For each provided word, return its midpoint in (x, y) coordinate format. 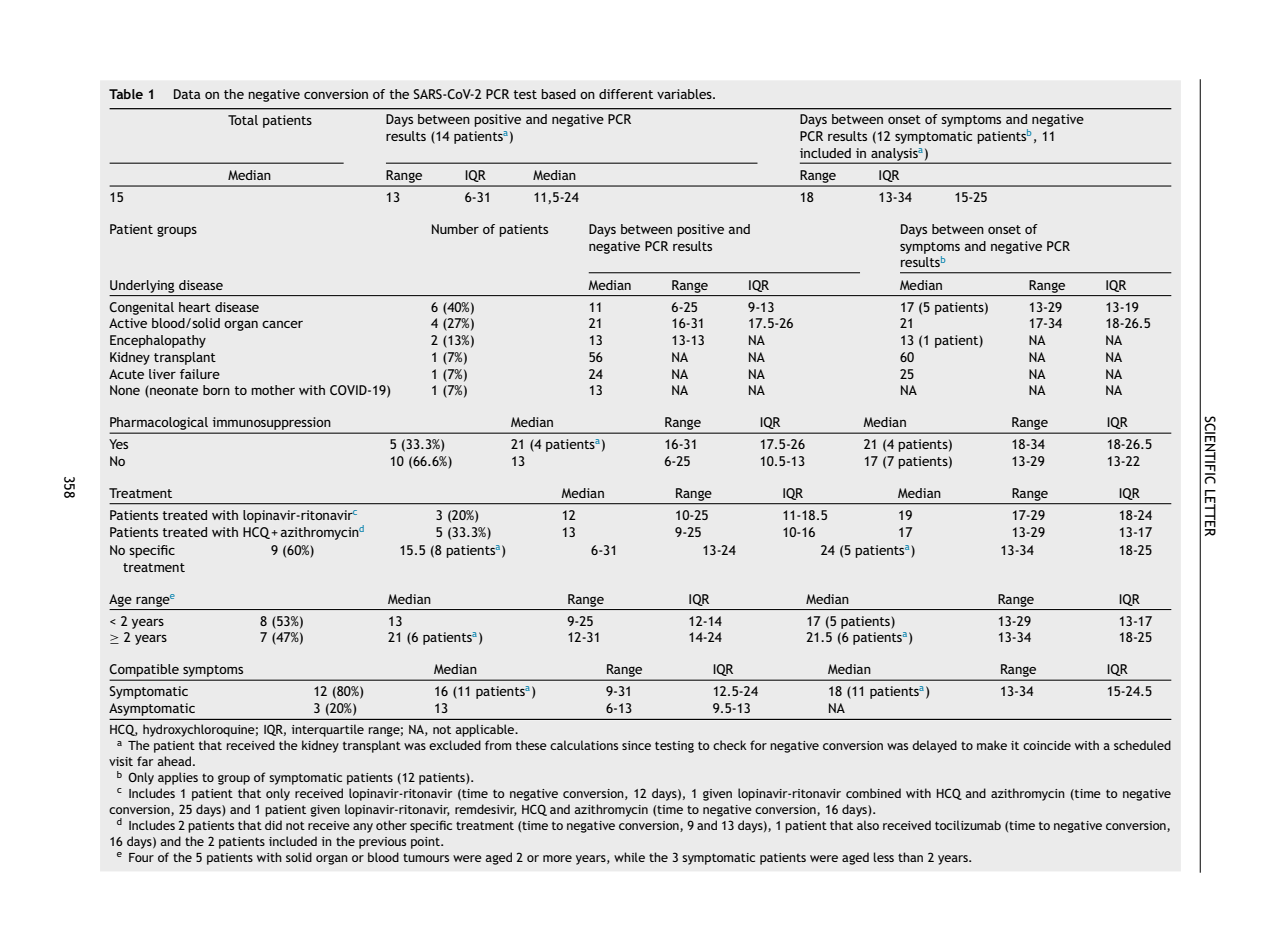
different (626, 94)
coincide (1047, 745)
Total (243, 120)
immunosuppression (271, 423)
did (273, 825)
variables (685, 94)
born (216, 390)
